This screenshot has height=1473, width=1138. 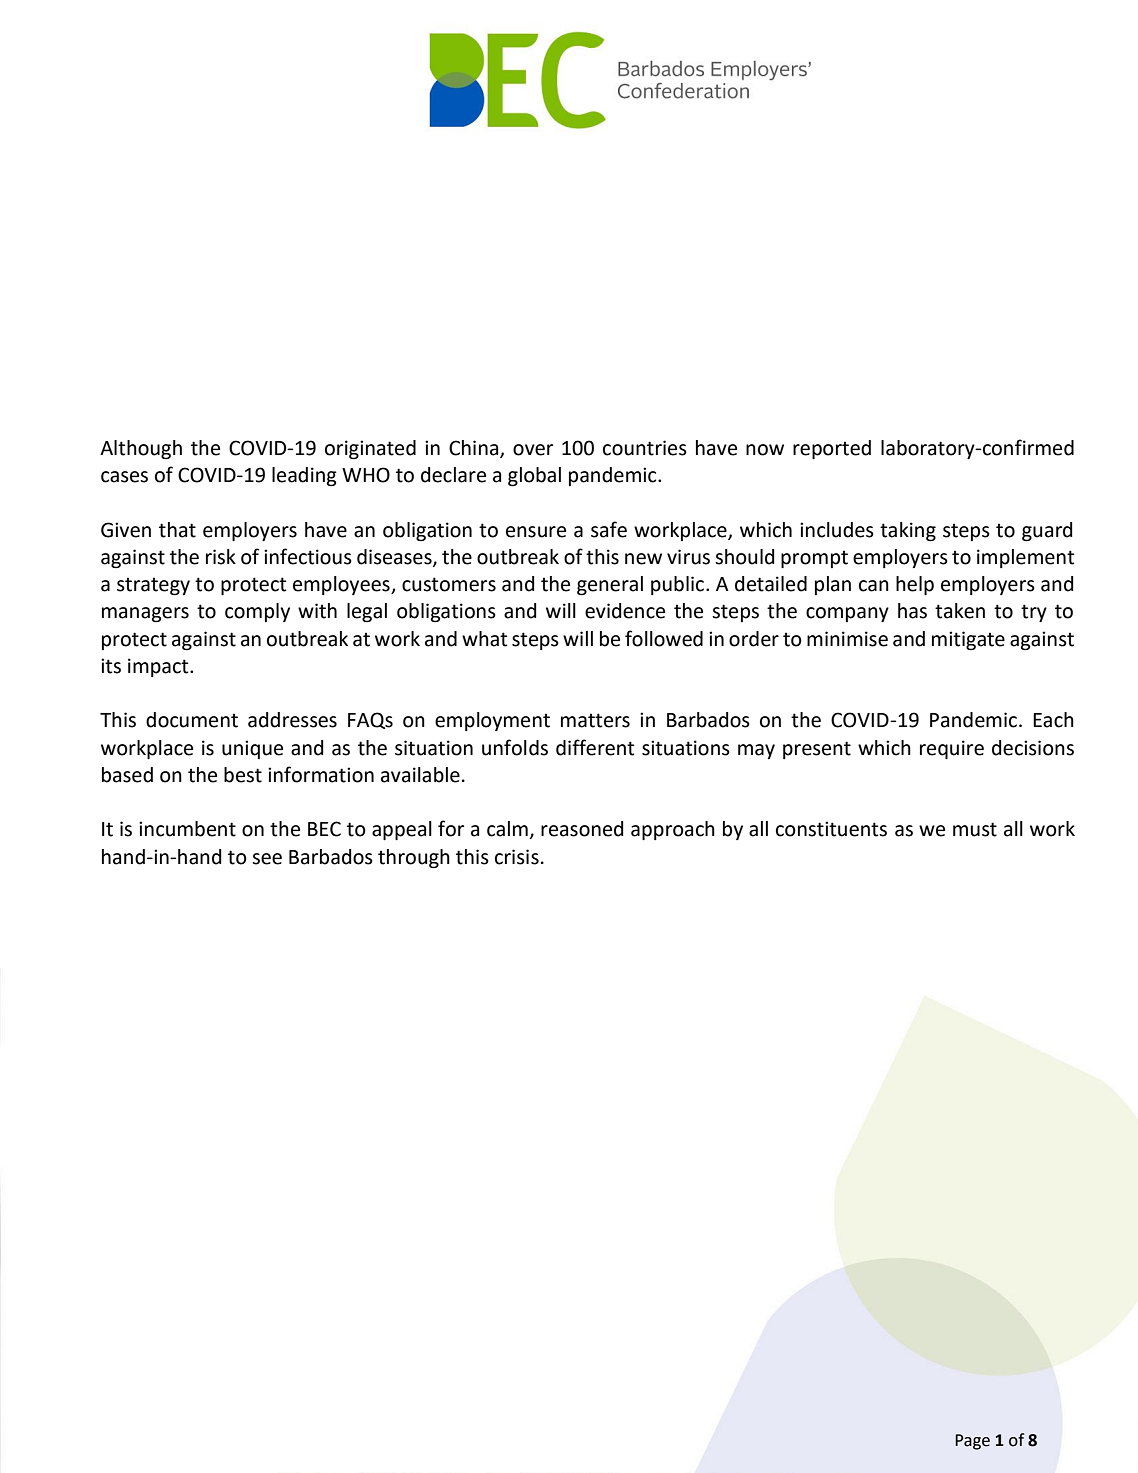 What do you see at coordinates (831, 829) in the screenshot?
I see `constituents` at bounding box center [831, 829].
